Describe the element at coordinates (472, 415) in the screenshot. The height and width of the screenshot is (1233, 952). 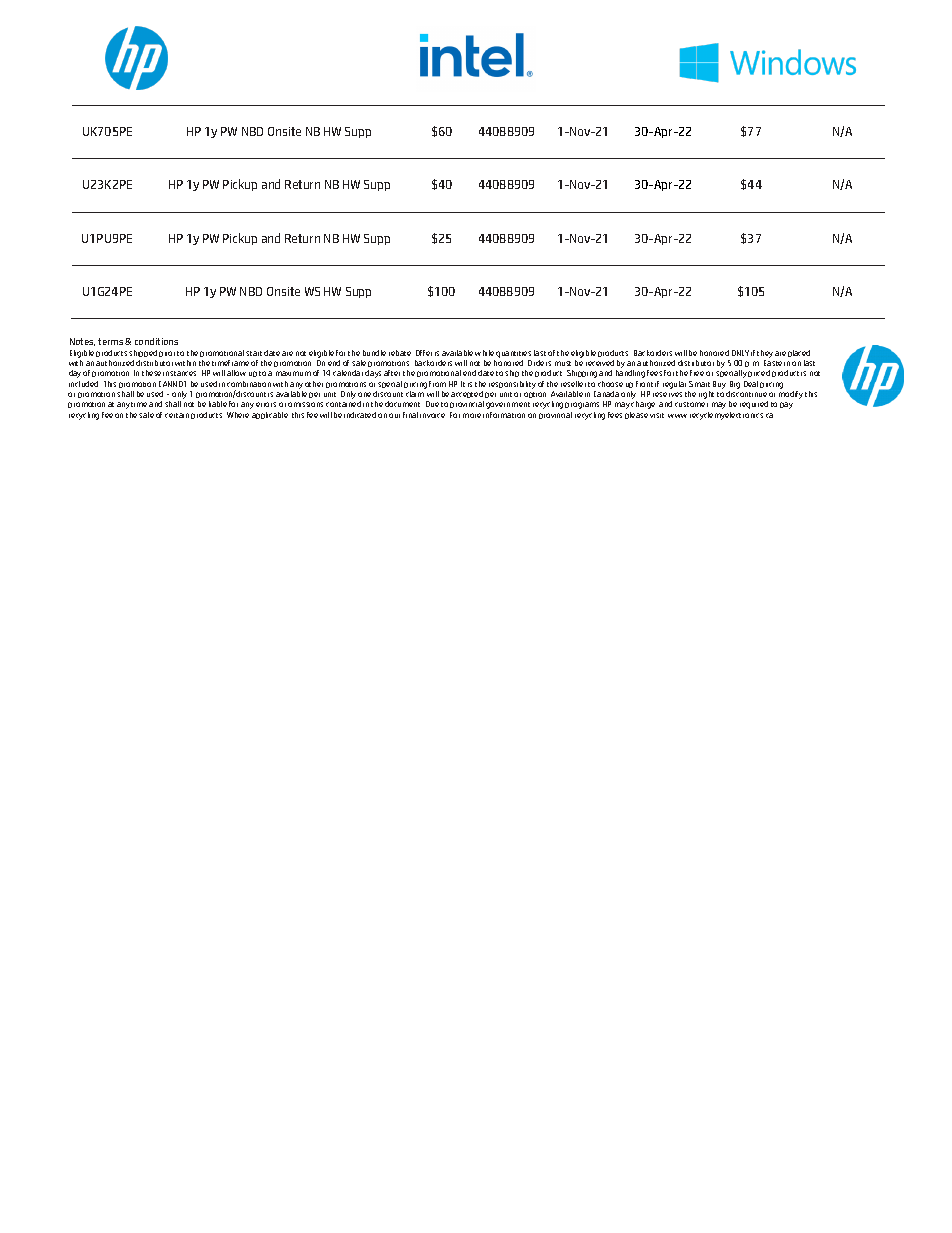
I see `more` at that location.
